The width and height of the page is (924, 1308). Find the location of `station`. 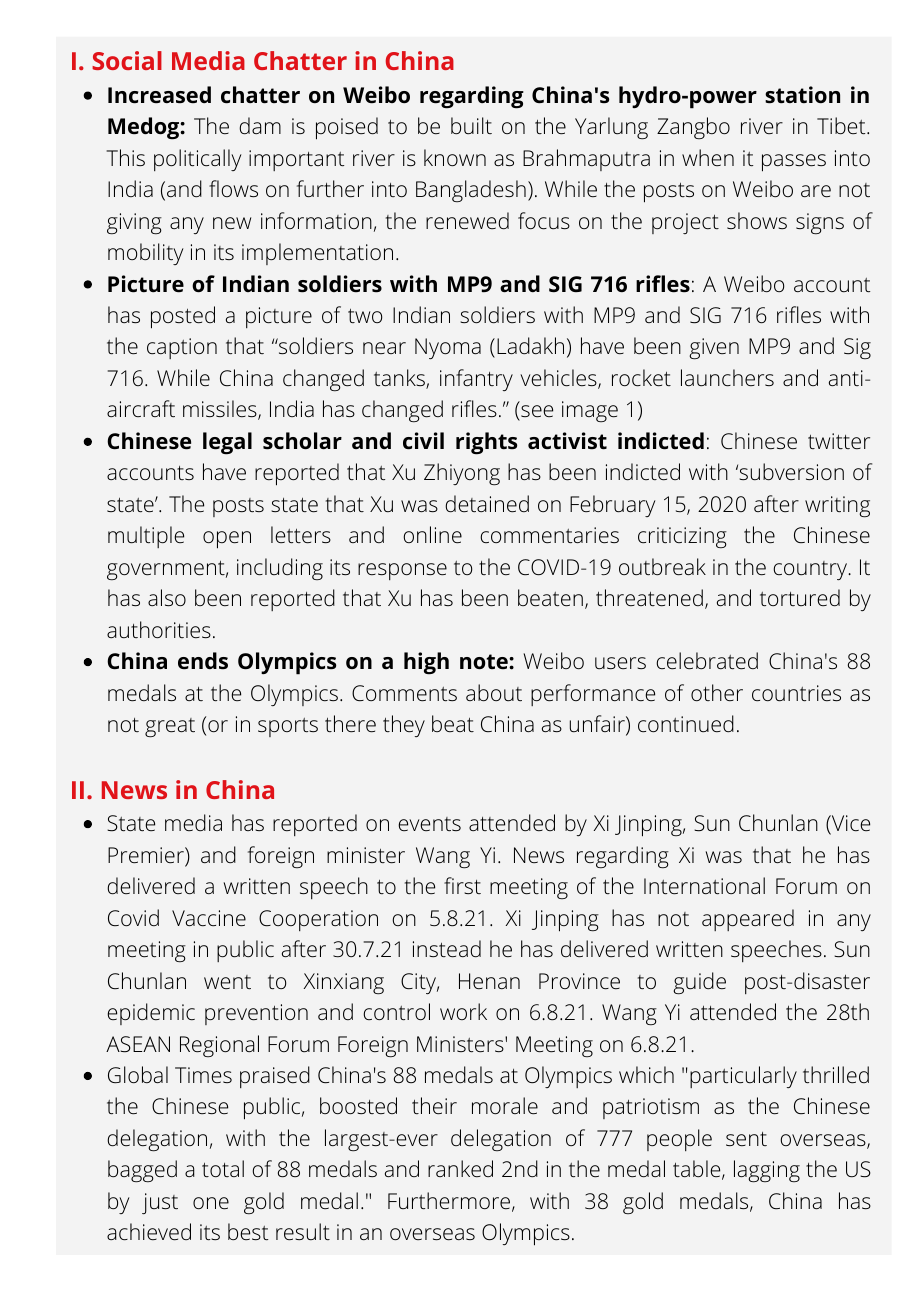

station is located at coordinates (802, 95).
